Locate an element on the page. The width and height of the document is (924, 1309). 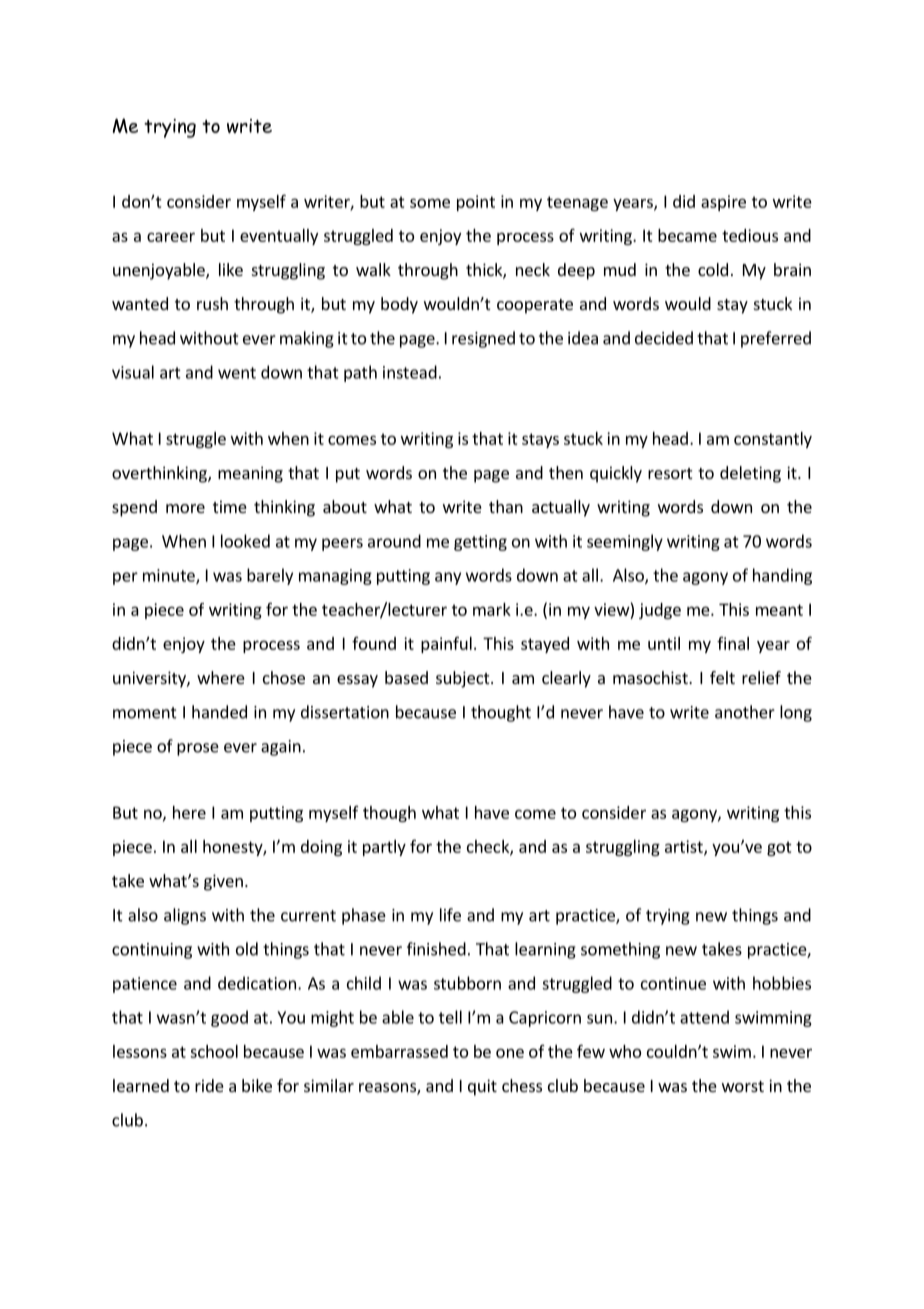
career is located at coordinates (171, 237).
